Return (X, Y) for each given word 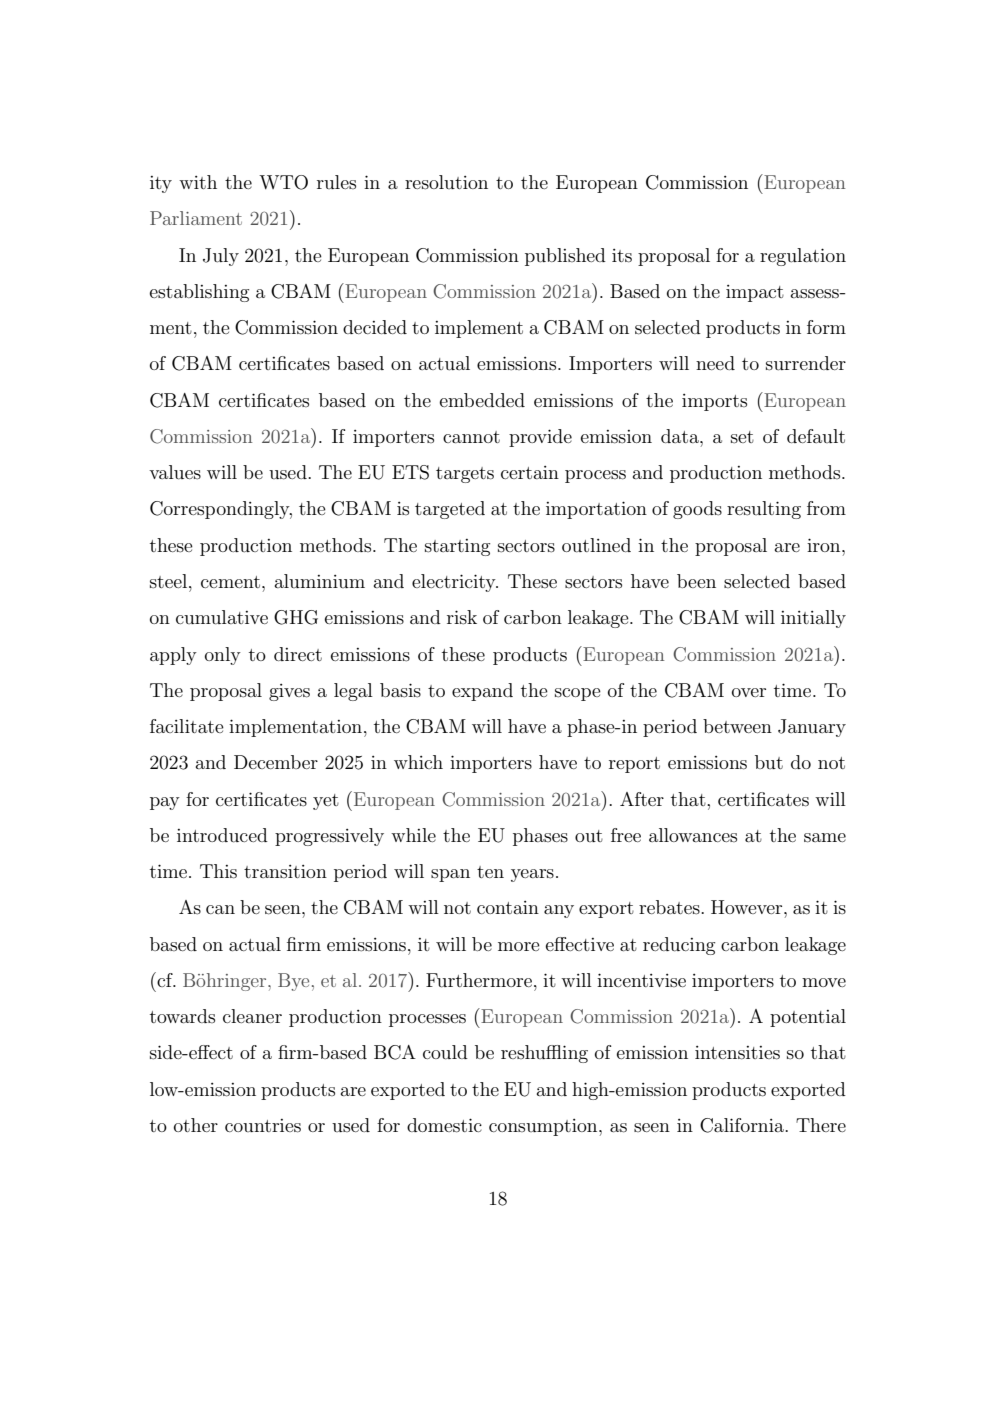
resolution (446, 182)
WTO (283, 182)
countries (263, 1126)
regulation (803, 257)
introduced (222, 835)
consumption (544, 1127)
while (413, 835)
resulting (764, 510)
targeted (450, 510)
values (175, 472)
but (769, 762)
